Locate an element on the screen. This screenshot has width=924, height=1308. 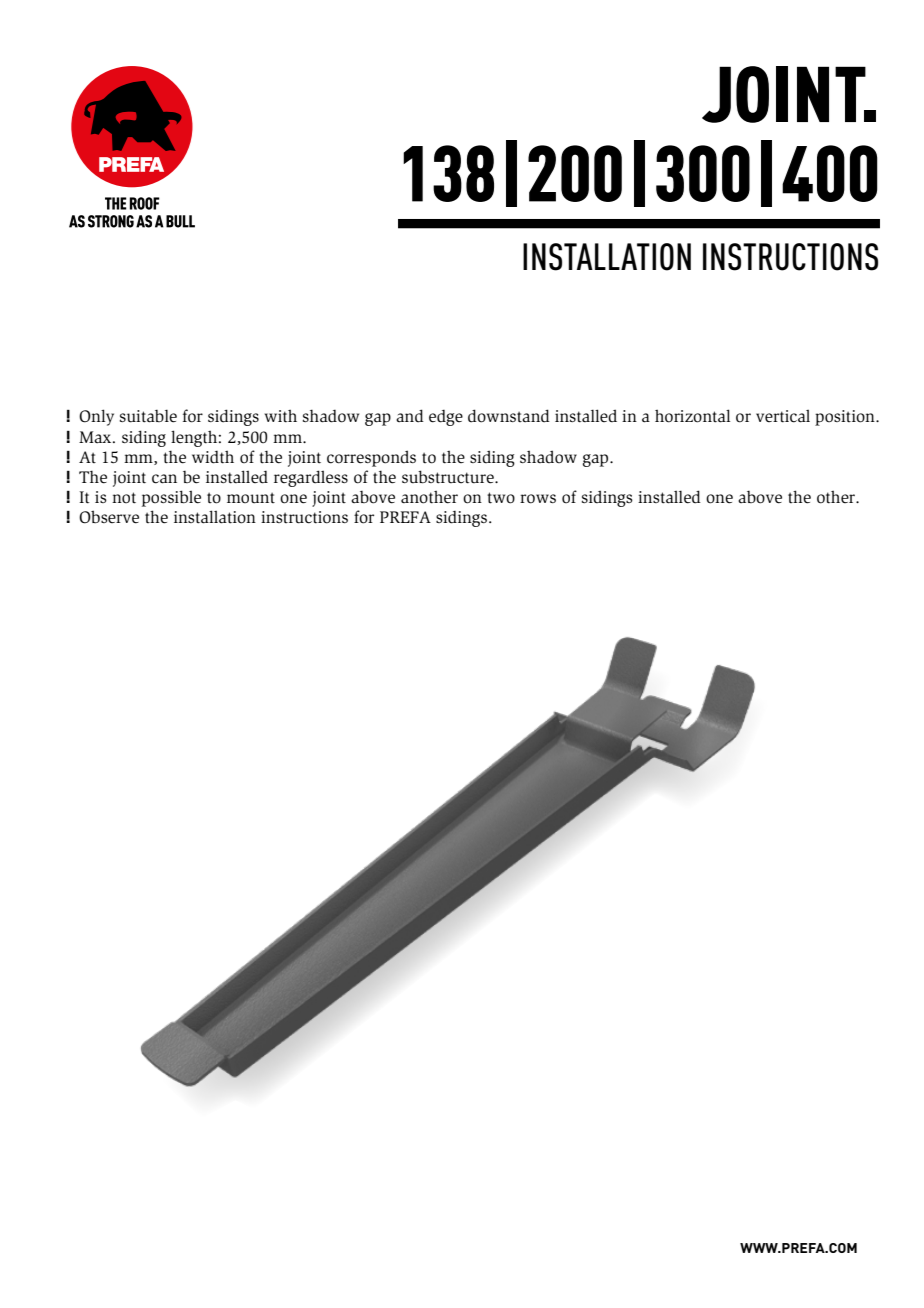
edge is located at coordinates (446, 417).
